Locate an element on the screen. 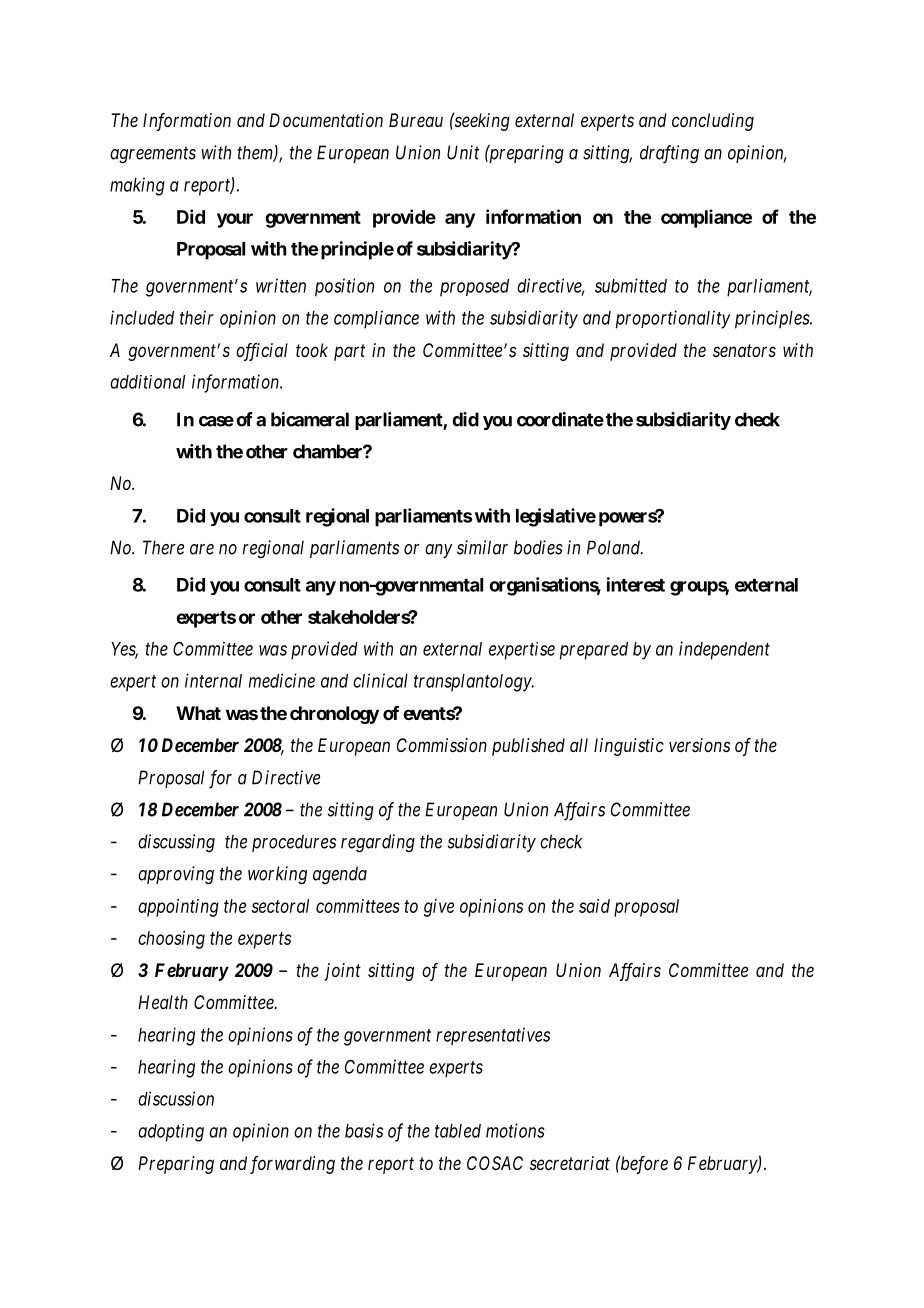  adopting is located at coordinates (171, 1133).
